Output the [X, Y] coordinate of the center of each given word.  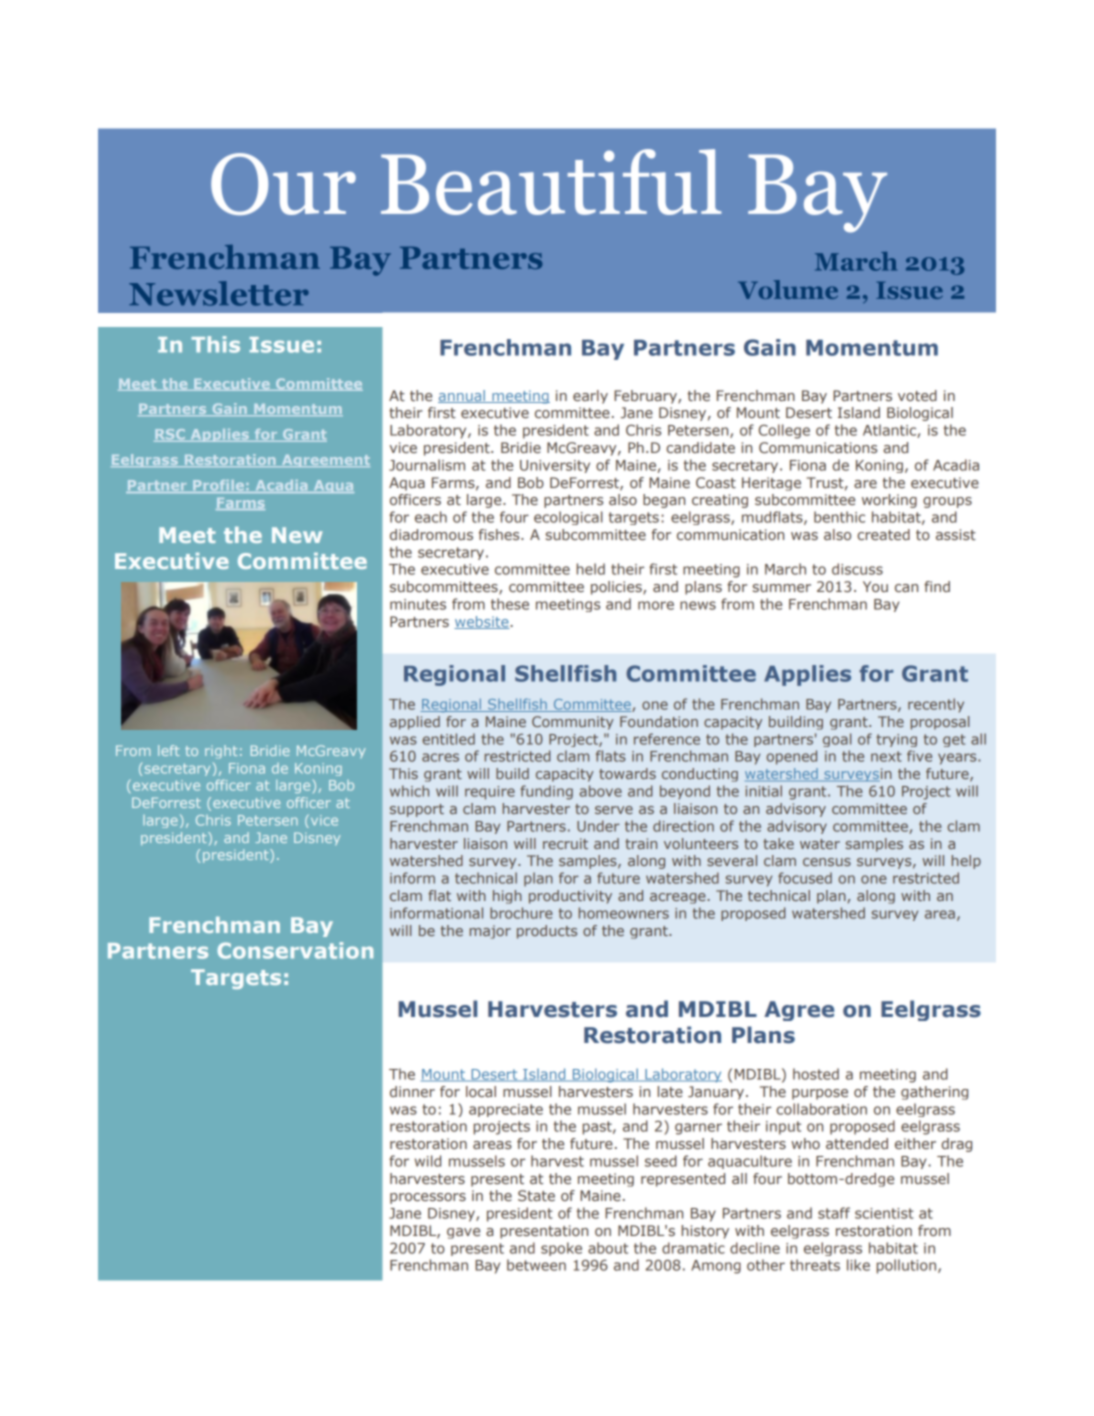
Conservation [295, 950]
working [889, 501]
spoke [561, 1249]
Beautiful [551, 182]
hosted [816, 1074]
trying [896, 740]
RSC [171, 435]
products [547, 932]
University [555, 466]
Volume [788, 289]
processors [428, 1198]
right [221, 751]
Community [573, 723]
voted [917, 395]
